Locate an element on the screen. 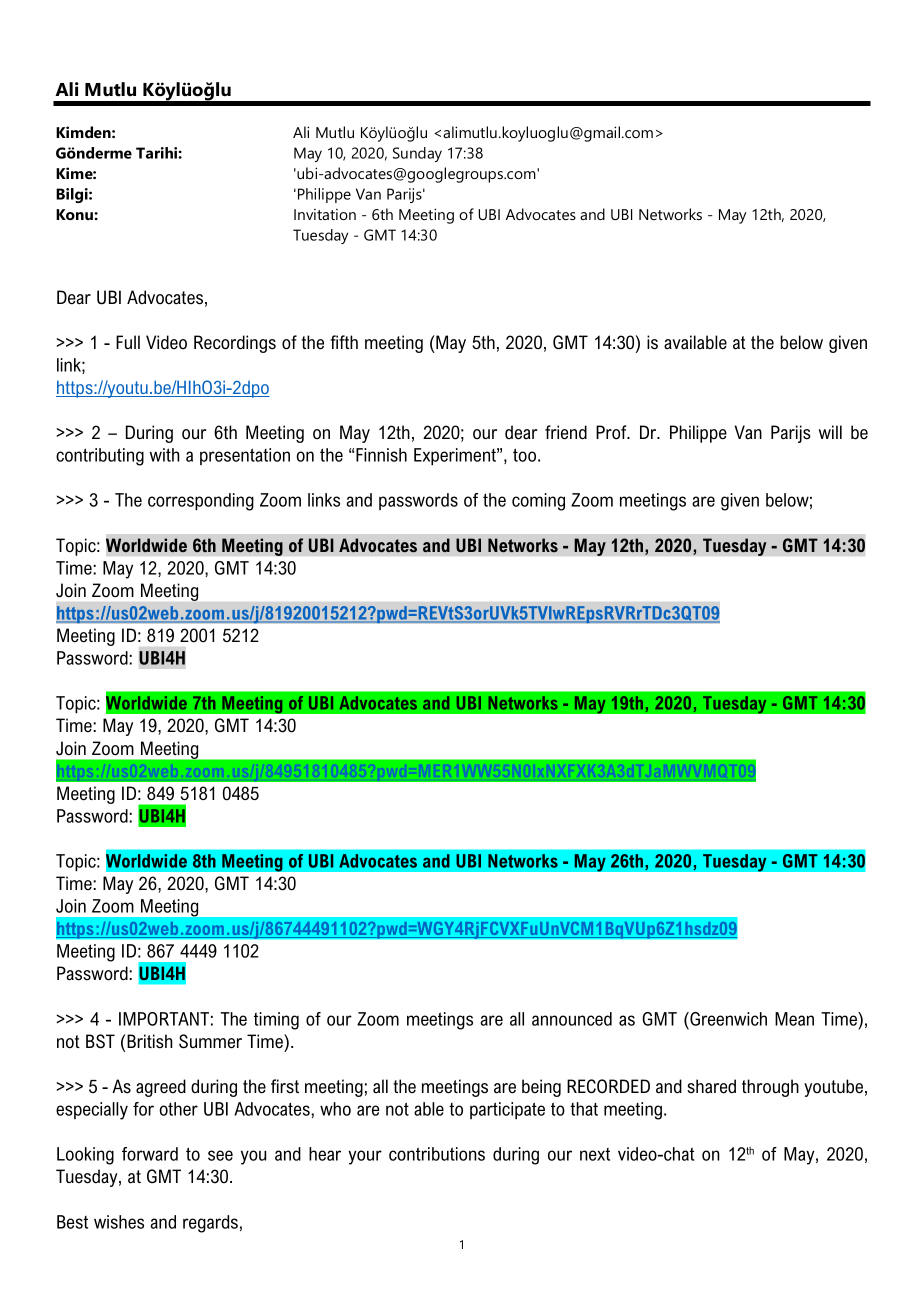 The image size is (924, 1308). contributions is located at coordinates (437, 1154).
